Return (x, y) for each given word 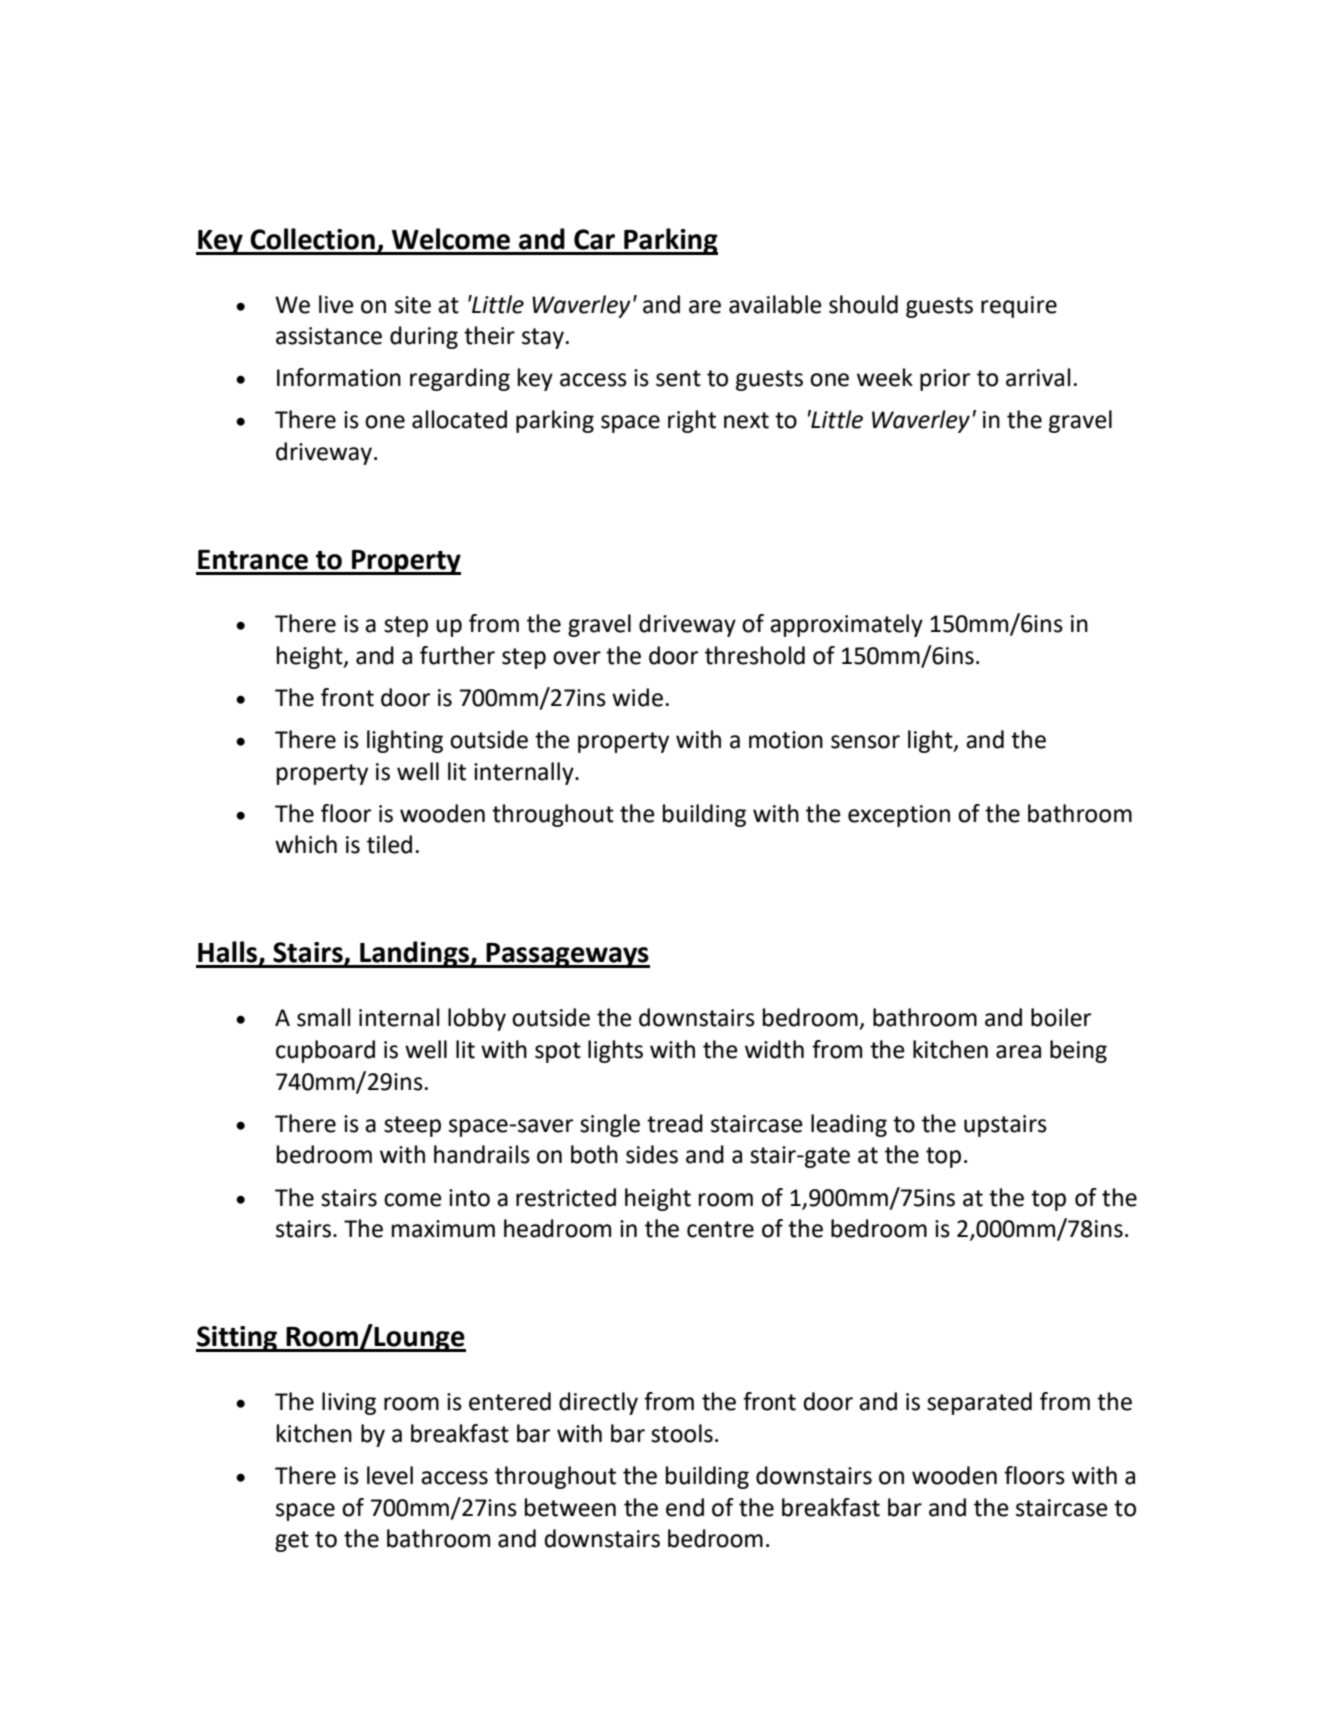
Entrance (253, 560)
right (692, 421)
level (390, 1475)
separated (979, 1403)
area (1018, 1052)
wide (637, 697)
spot (558, 1052)
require (1019, 307)
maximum (443, 1229)
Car (594, 239)
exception (899, 816)
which (306, 844)
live (336, 304)
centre (720, 1229)
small (323, 1017)
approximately (846, 625)
